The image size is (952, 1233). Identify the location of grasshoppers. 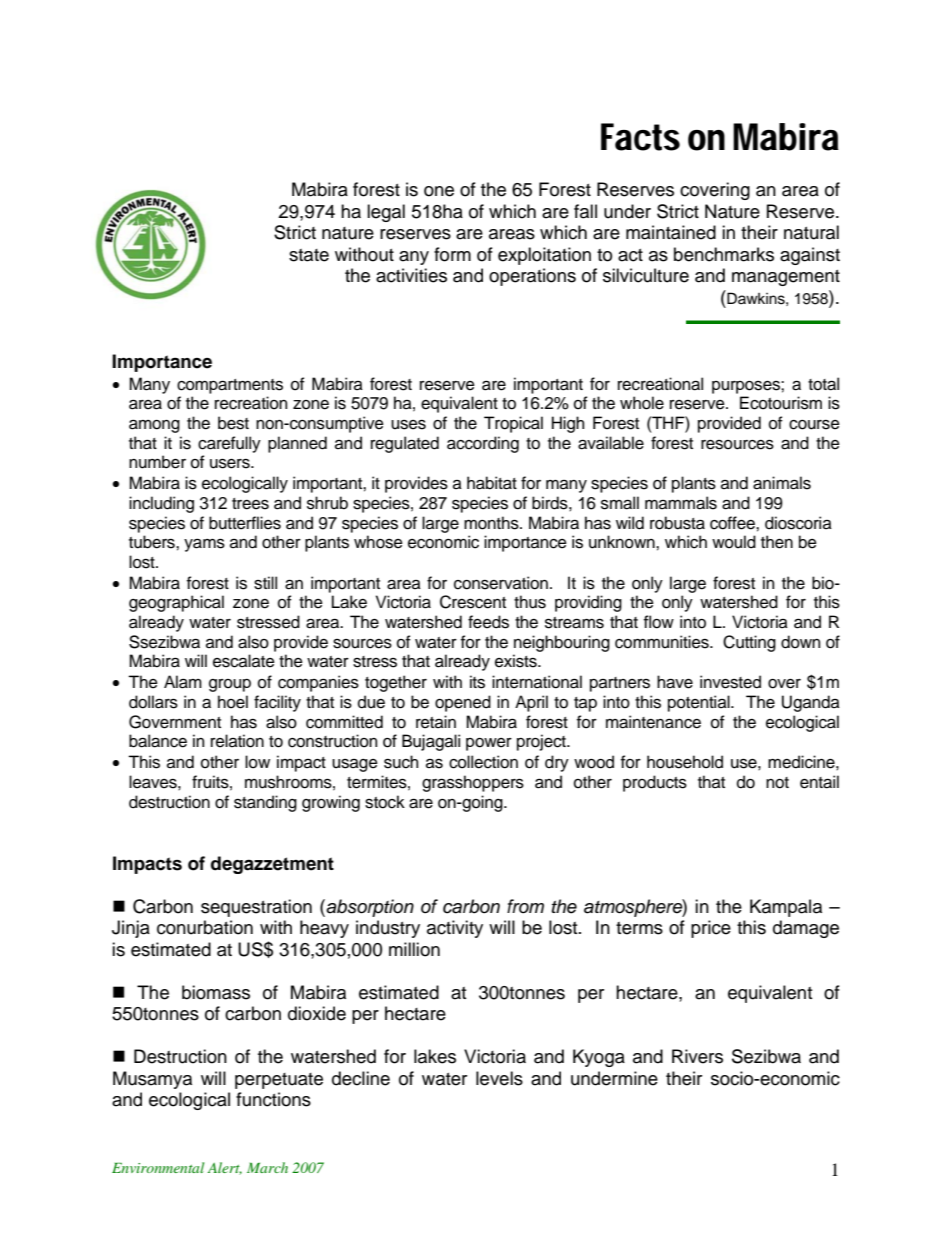
(473, 783).
